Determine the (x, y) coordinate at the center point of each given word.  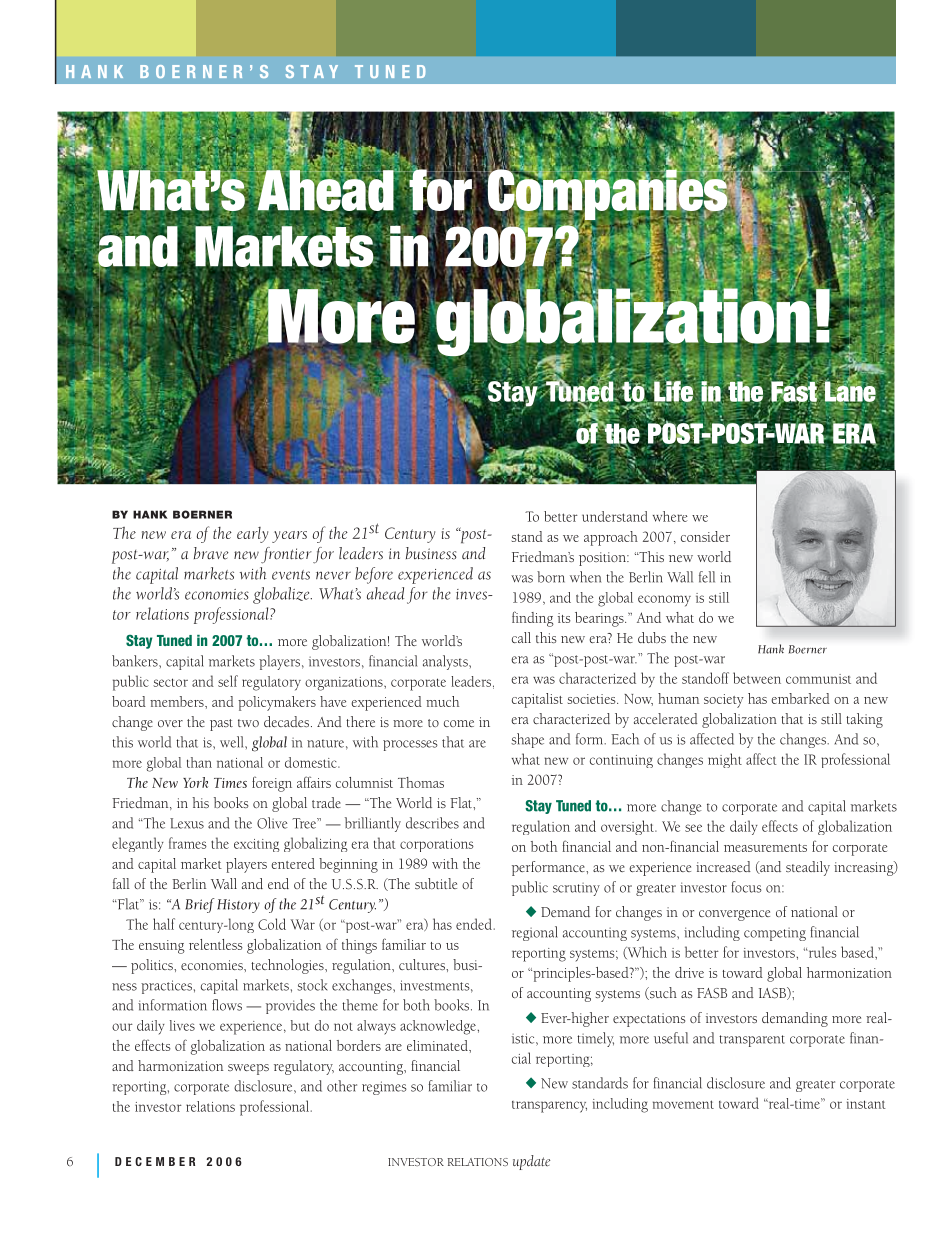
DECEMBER (155, 1161)
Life (673, 391)
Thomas (421, 782)
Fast (794, 391)
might (725, 760)
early (252, 535)
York (195, 782)
